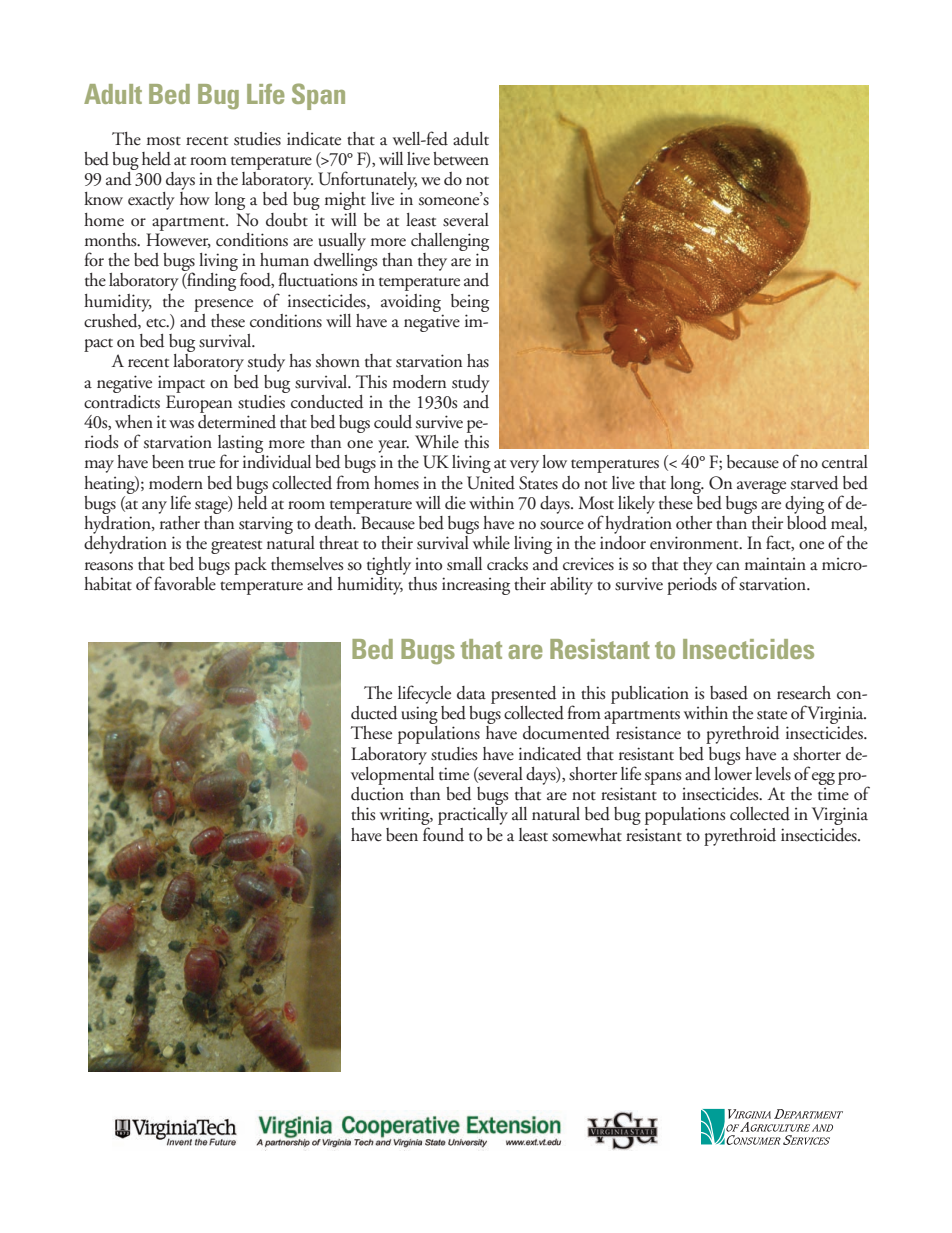 This document has height=1233, width=952. Describe the element at coordinates (473, 816) in the document. I see `practically` at that location.
